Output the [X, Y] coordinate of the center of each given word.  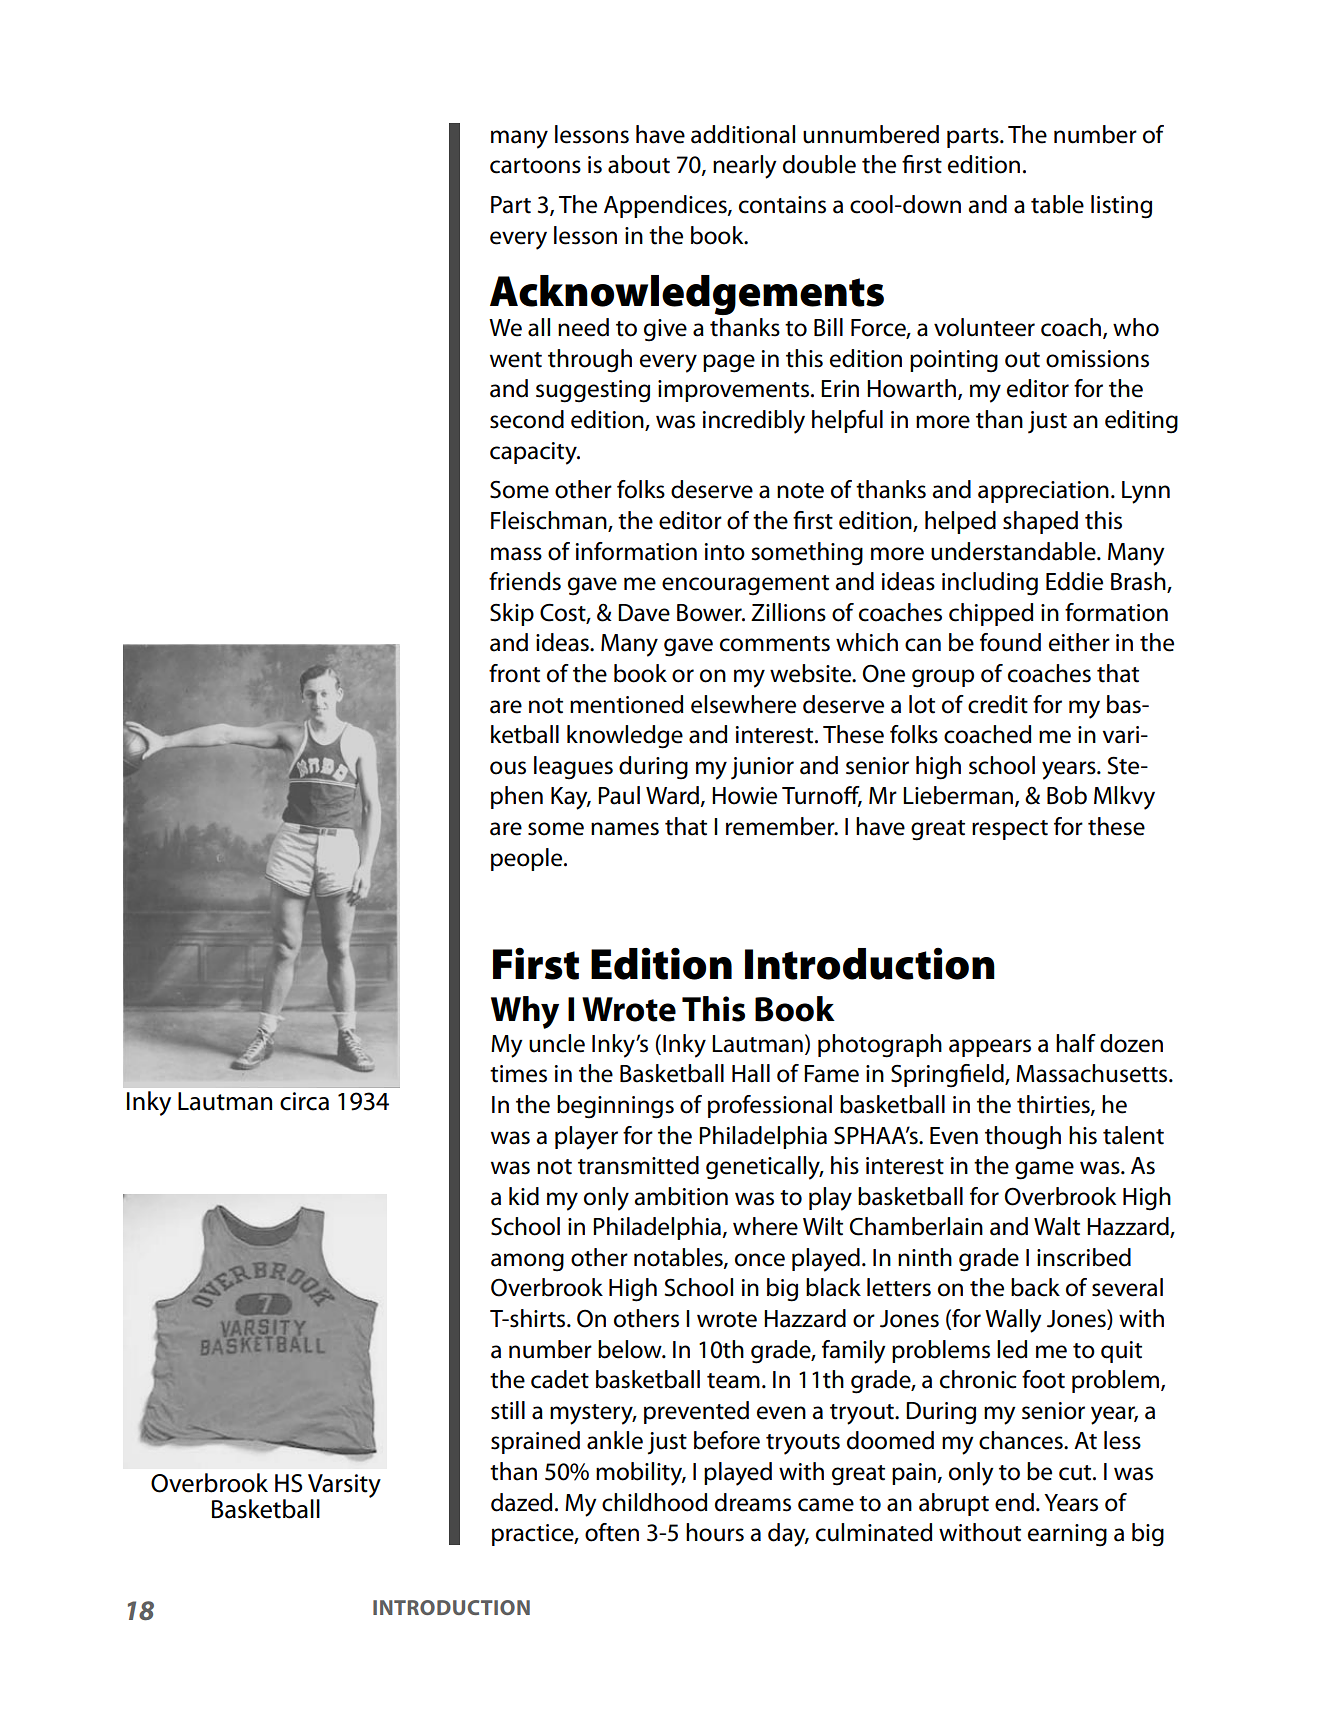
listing [1121, 207]
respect [1010, 830]
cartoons [535, 166]
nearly [745, 167]
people [528, 859]
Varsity [344, 1487]
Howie [744, 796]
